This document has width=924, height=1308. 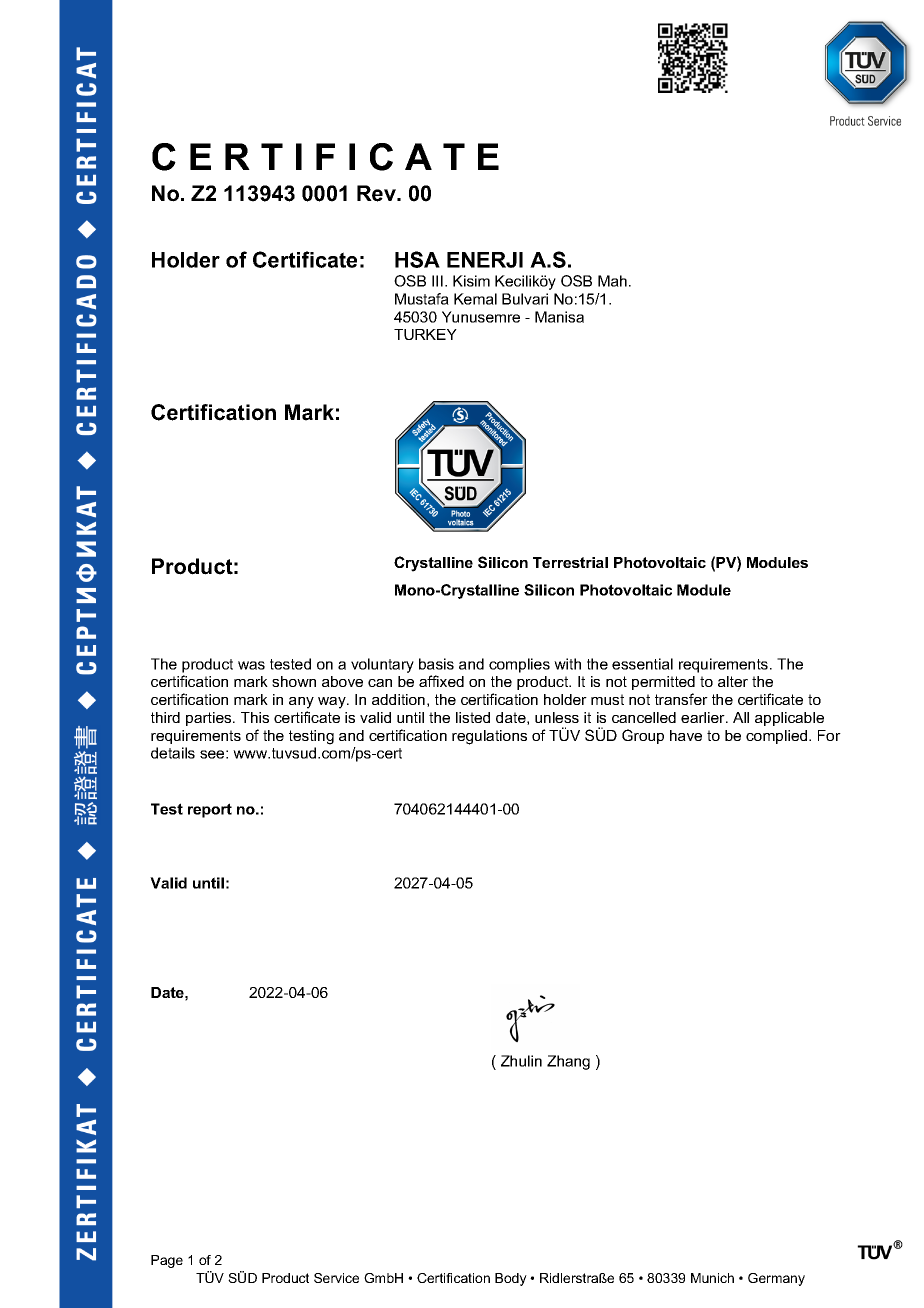 I want to click on This, so click(x=255, y=717).
